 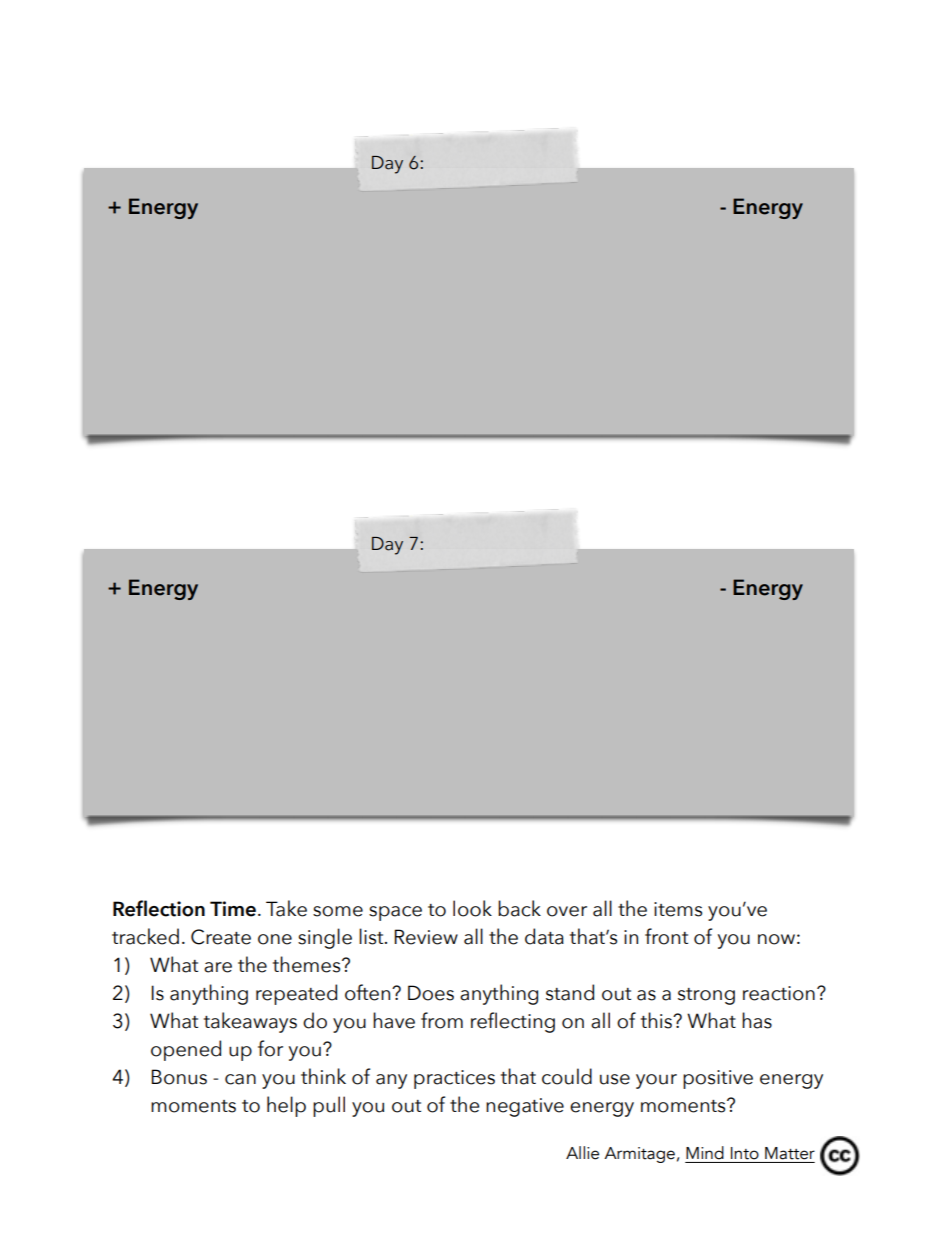 What do you see at coordinates (233, 909) in the screenshot?
I see `Time` at bounding box center [233, 909].
